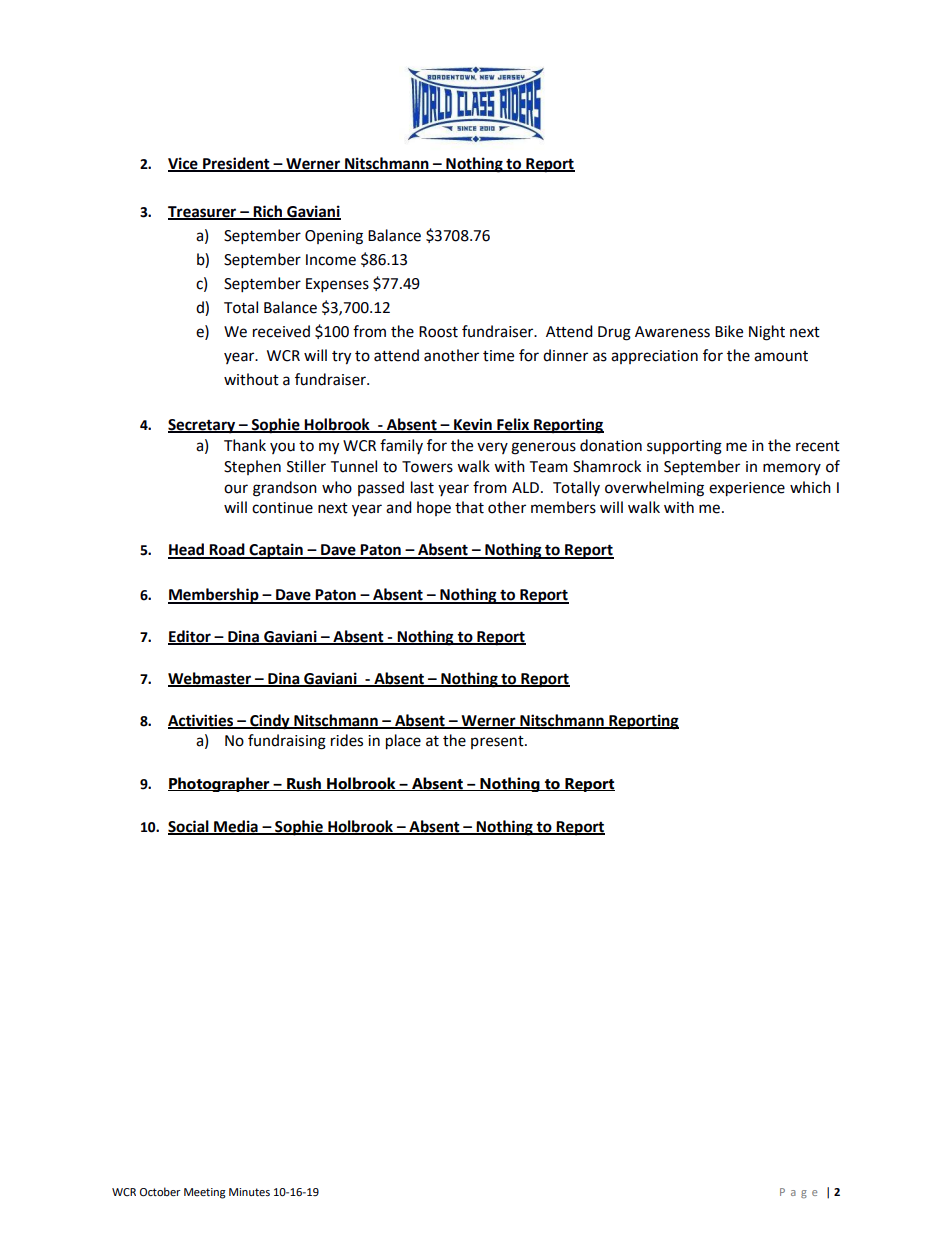  Describe the element at coordinates (498, 742) in the screenshot. I see `present` at that location.
